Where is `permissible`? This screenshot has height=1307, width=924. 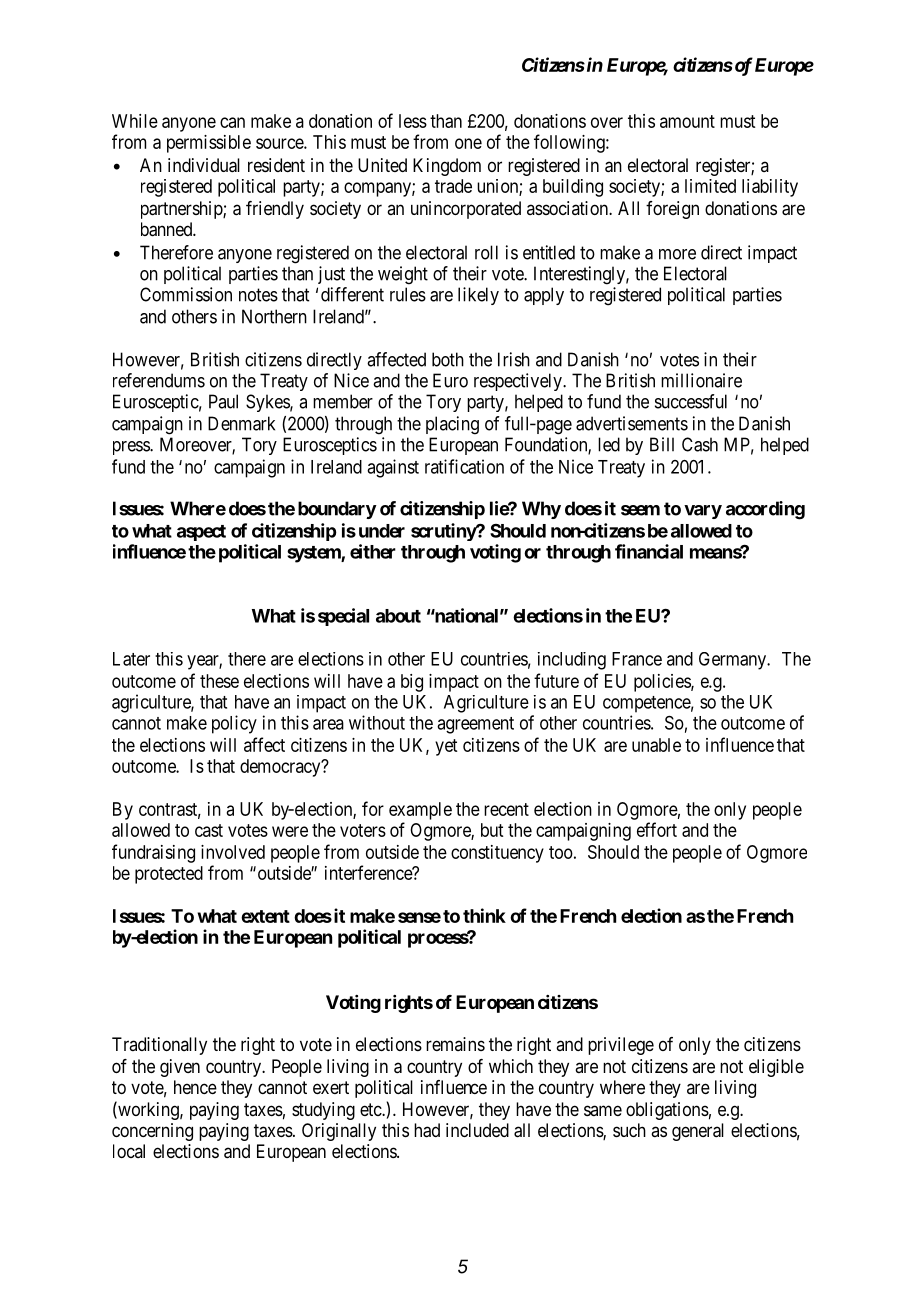
permissible is located at coordinates (209, 144).
